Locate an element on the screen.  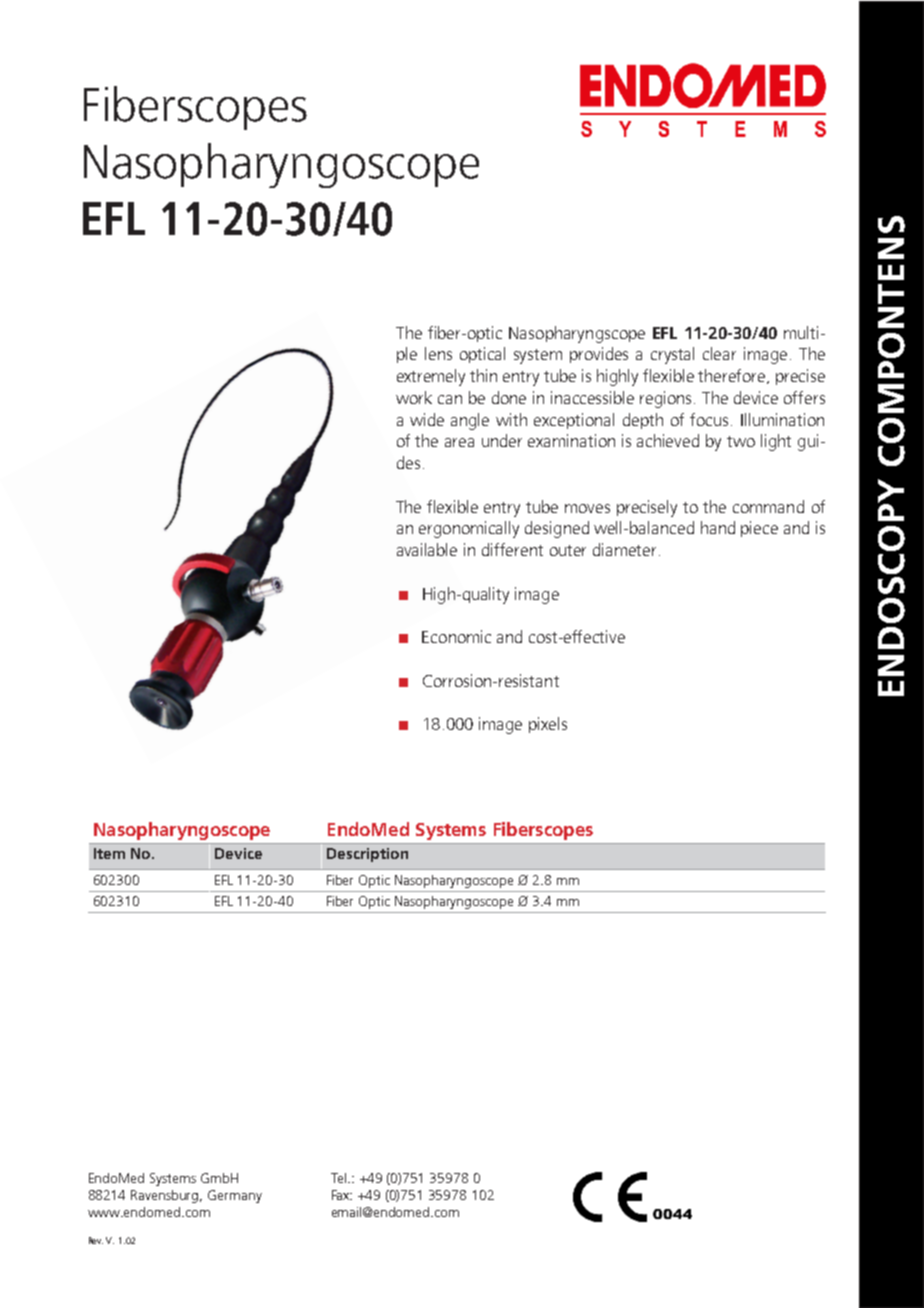
hand is located at coordinates (718, 527).
